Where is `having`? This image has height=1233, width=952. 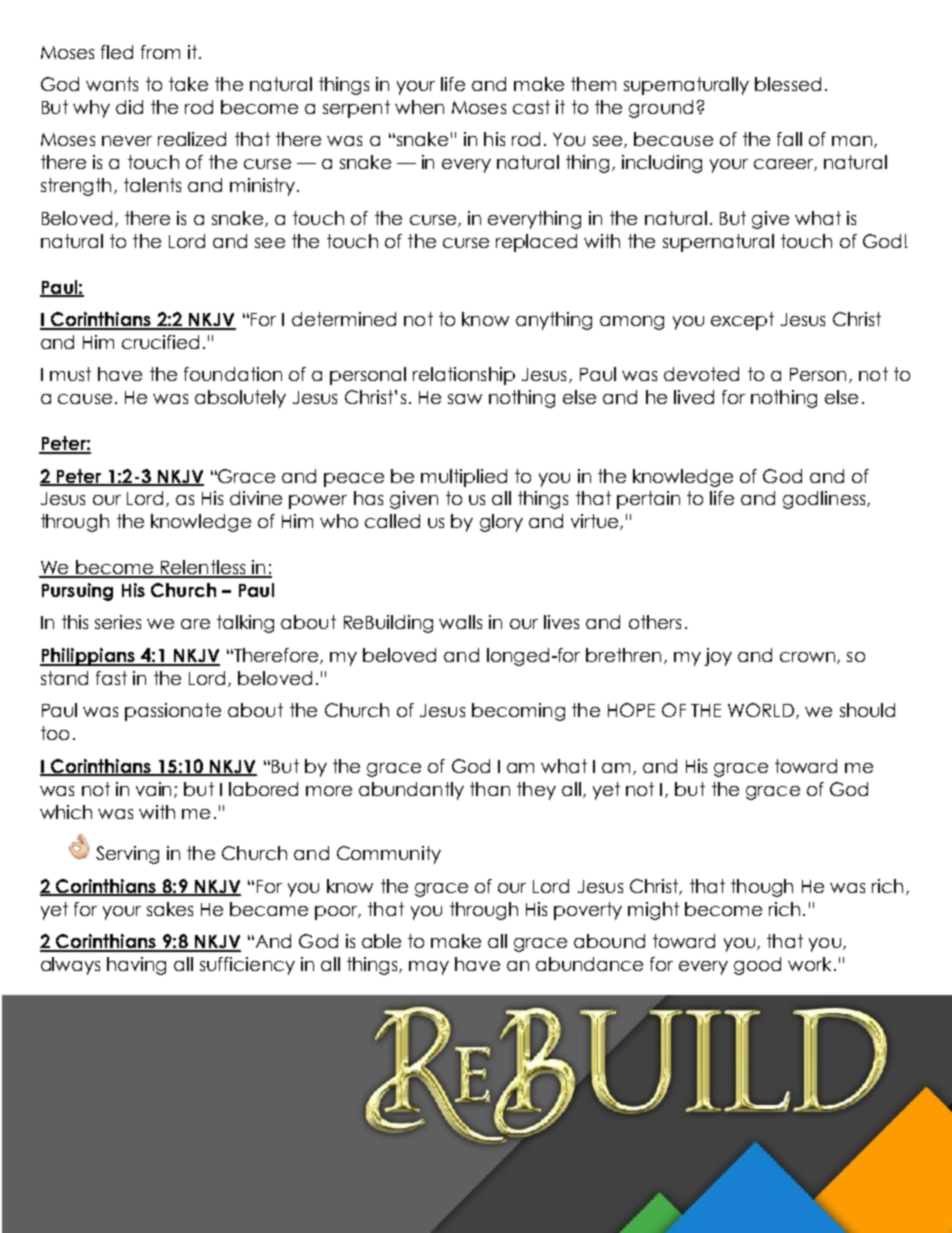
having is located at coordinates (136, 966).
